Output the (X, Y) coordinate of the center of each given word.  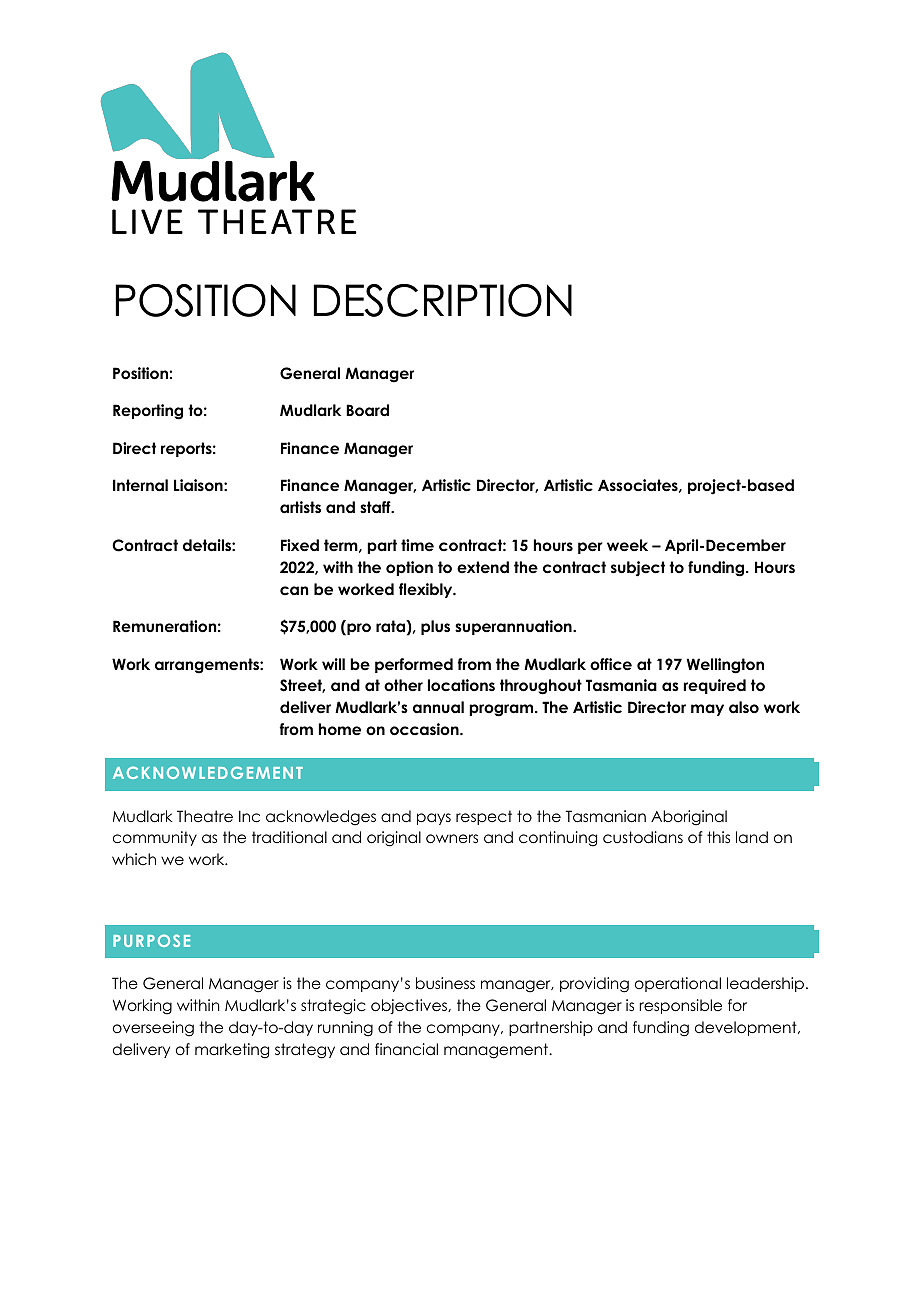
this (718, 837)
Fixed (300, 545)
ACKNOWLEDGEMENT (208, 772)
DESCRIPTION (443, 300)
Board (367, 410)
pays (434, 819)
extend (483, 567)
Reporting (148, 412)
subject (638, 569)
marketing (232, 1051)
